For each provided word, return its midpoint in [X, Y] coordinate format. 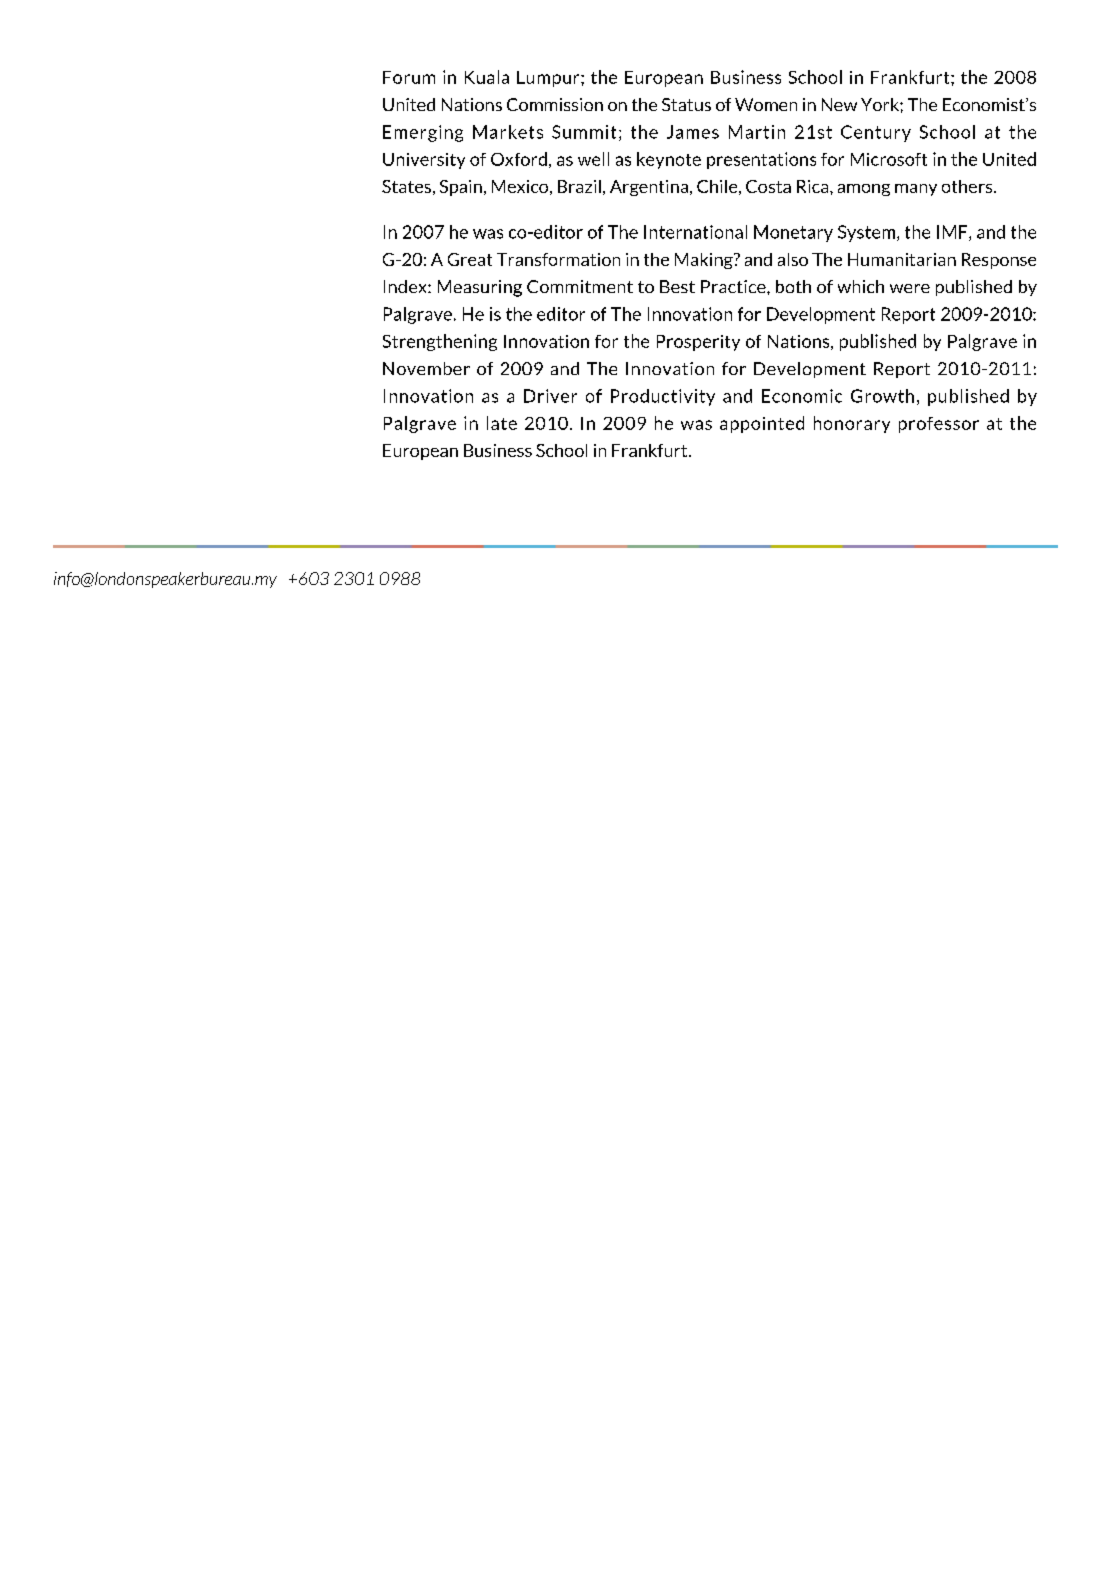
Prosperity [698, 343]
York [881, 104]
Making [705, 261]
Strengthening [440, 342]
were [910, 288]
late [502, 423]
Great [470, 259]
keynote [669, 160]
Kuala [487, 77]
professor [939, 425]
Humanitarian [902, 259]
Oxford [519, 159]
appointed [762, 424]
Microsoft [889, 159]
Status [686, 104]
